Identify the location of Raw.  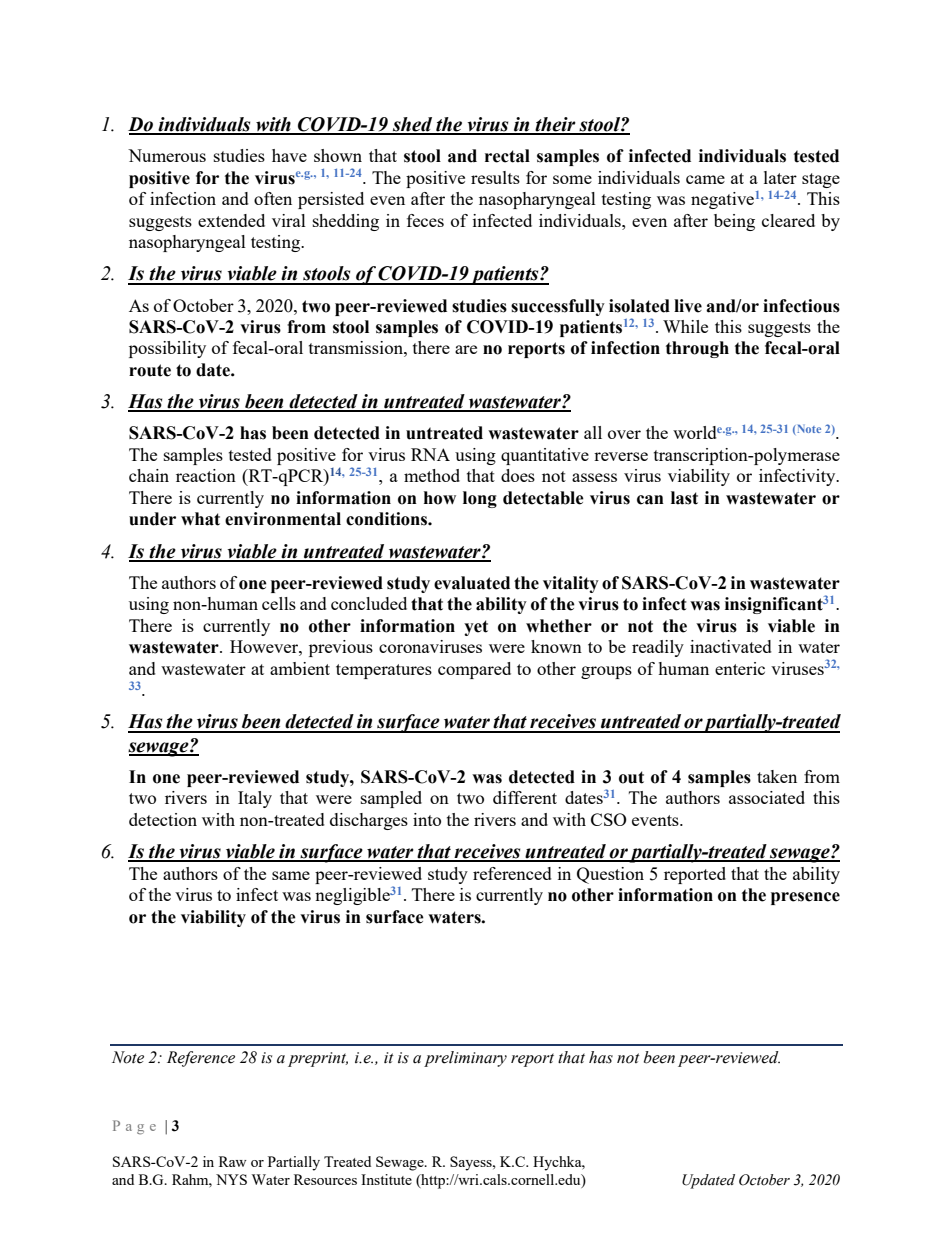
(233, 1161).
